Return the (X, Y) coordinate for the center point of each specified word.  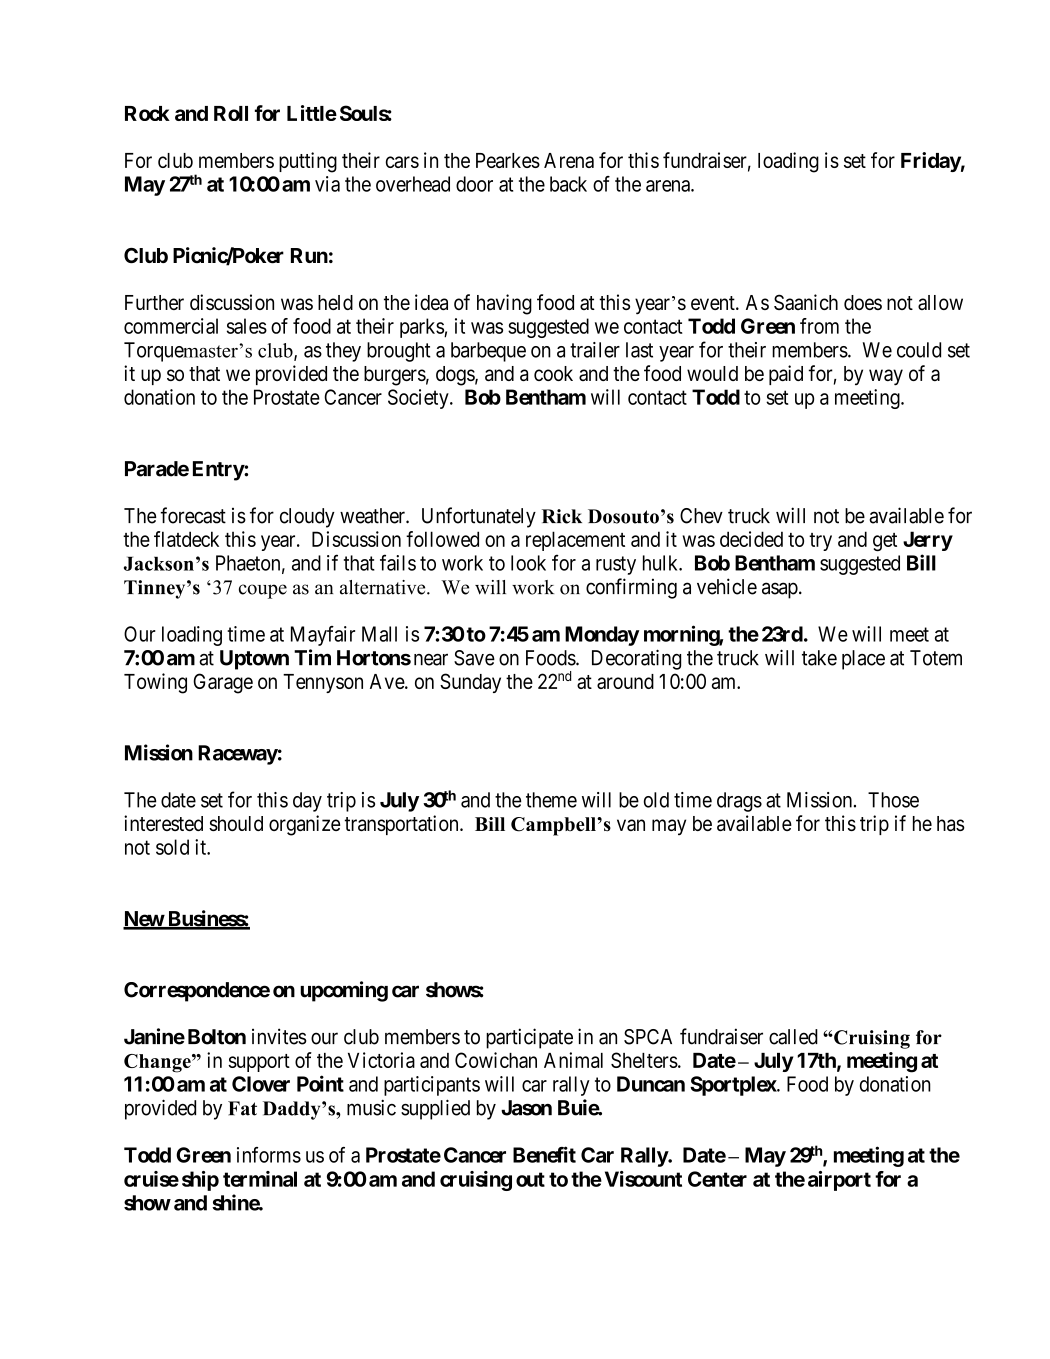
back (568, 184)
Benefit (544, 1154)
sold (172, 847)
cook (553, 373)
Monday (602, 636)
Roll (231, 113)
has (951, 823)
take (819, 658)
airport (839, 1181)
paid (786, 375)
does (863, 302)
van (631, 825)
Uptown (254, 660)
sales (247, 326)
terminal (260, 1179)
